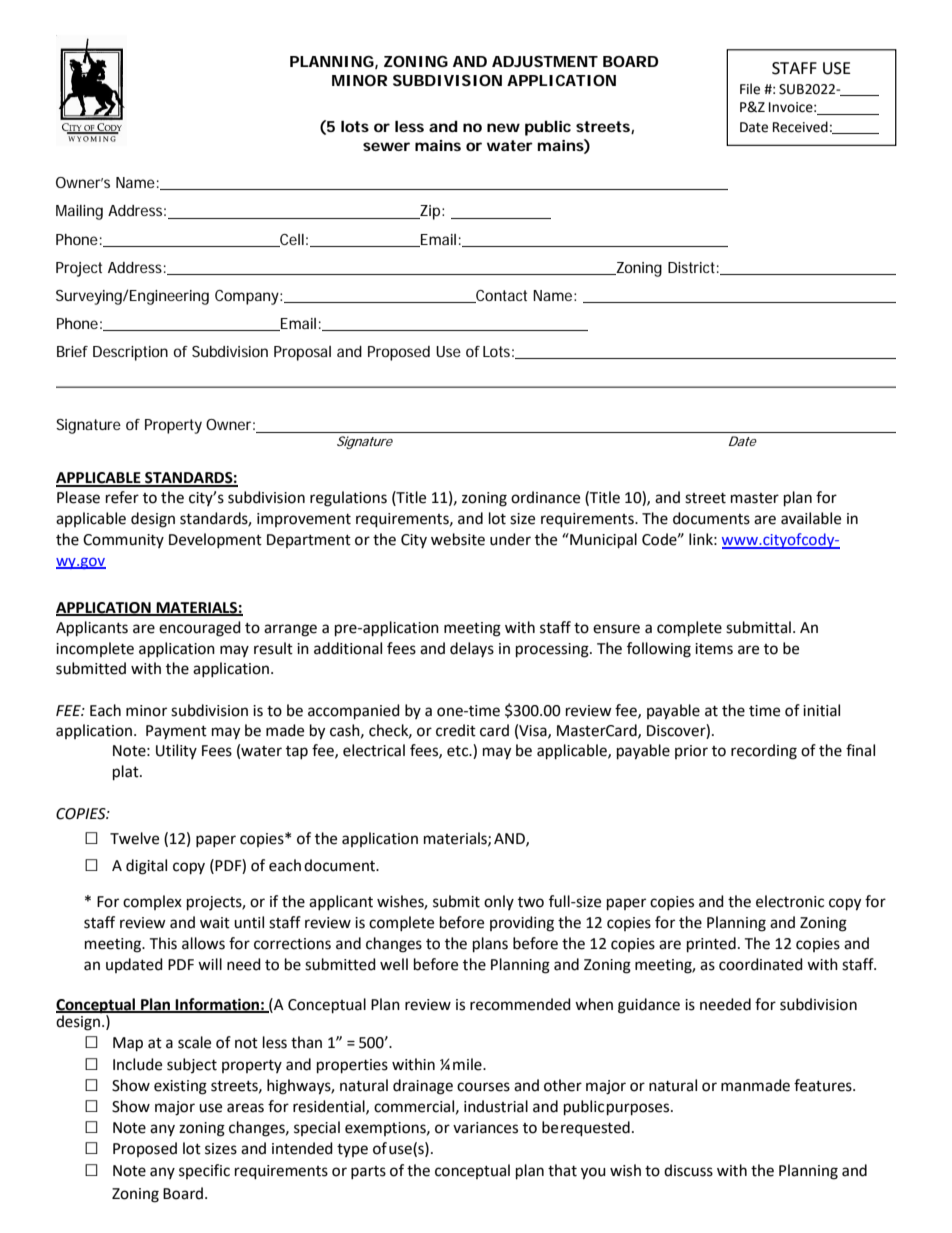 This screenshot has height=1233, width=952. What do you see at coordinates (79, 212) in the screenshot?
I see `Mailing` at bounding box center [79, 212].
